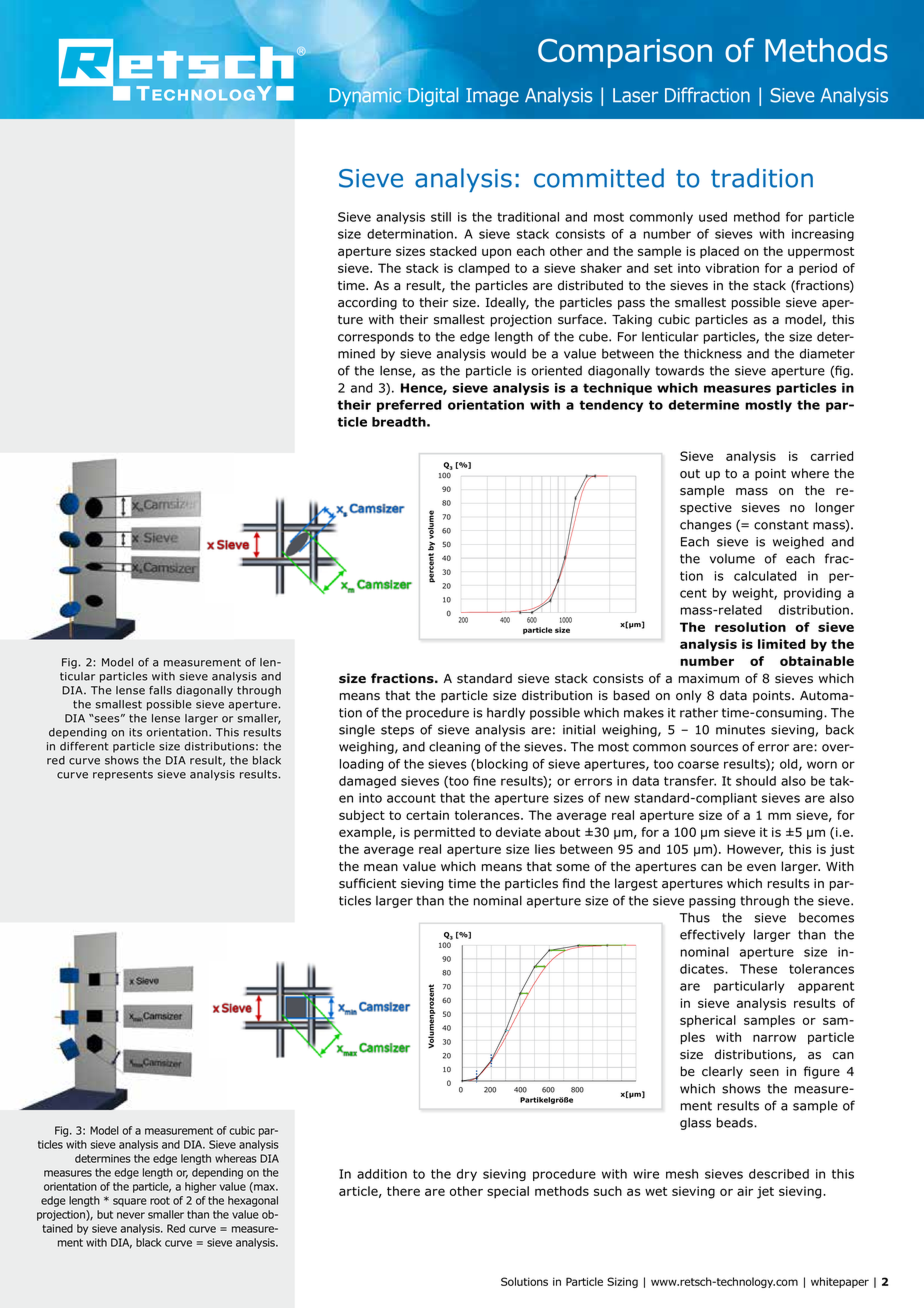 This page has width=924, height=1308. What do you see at coordinates (160, 1201) in the page?
I see `root` at bounding box center [160, 1201].
